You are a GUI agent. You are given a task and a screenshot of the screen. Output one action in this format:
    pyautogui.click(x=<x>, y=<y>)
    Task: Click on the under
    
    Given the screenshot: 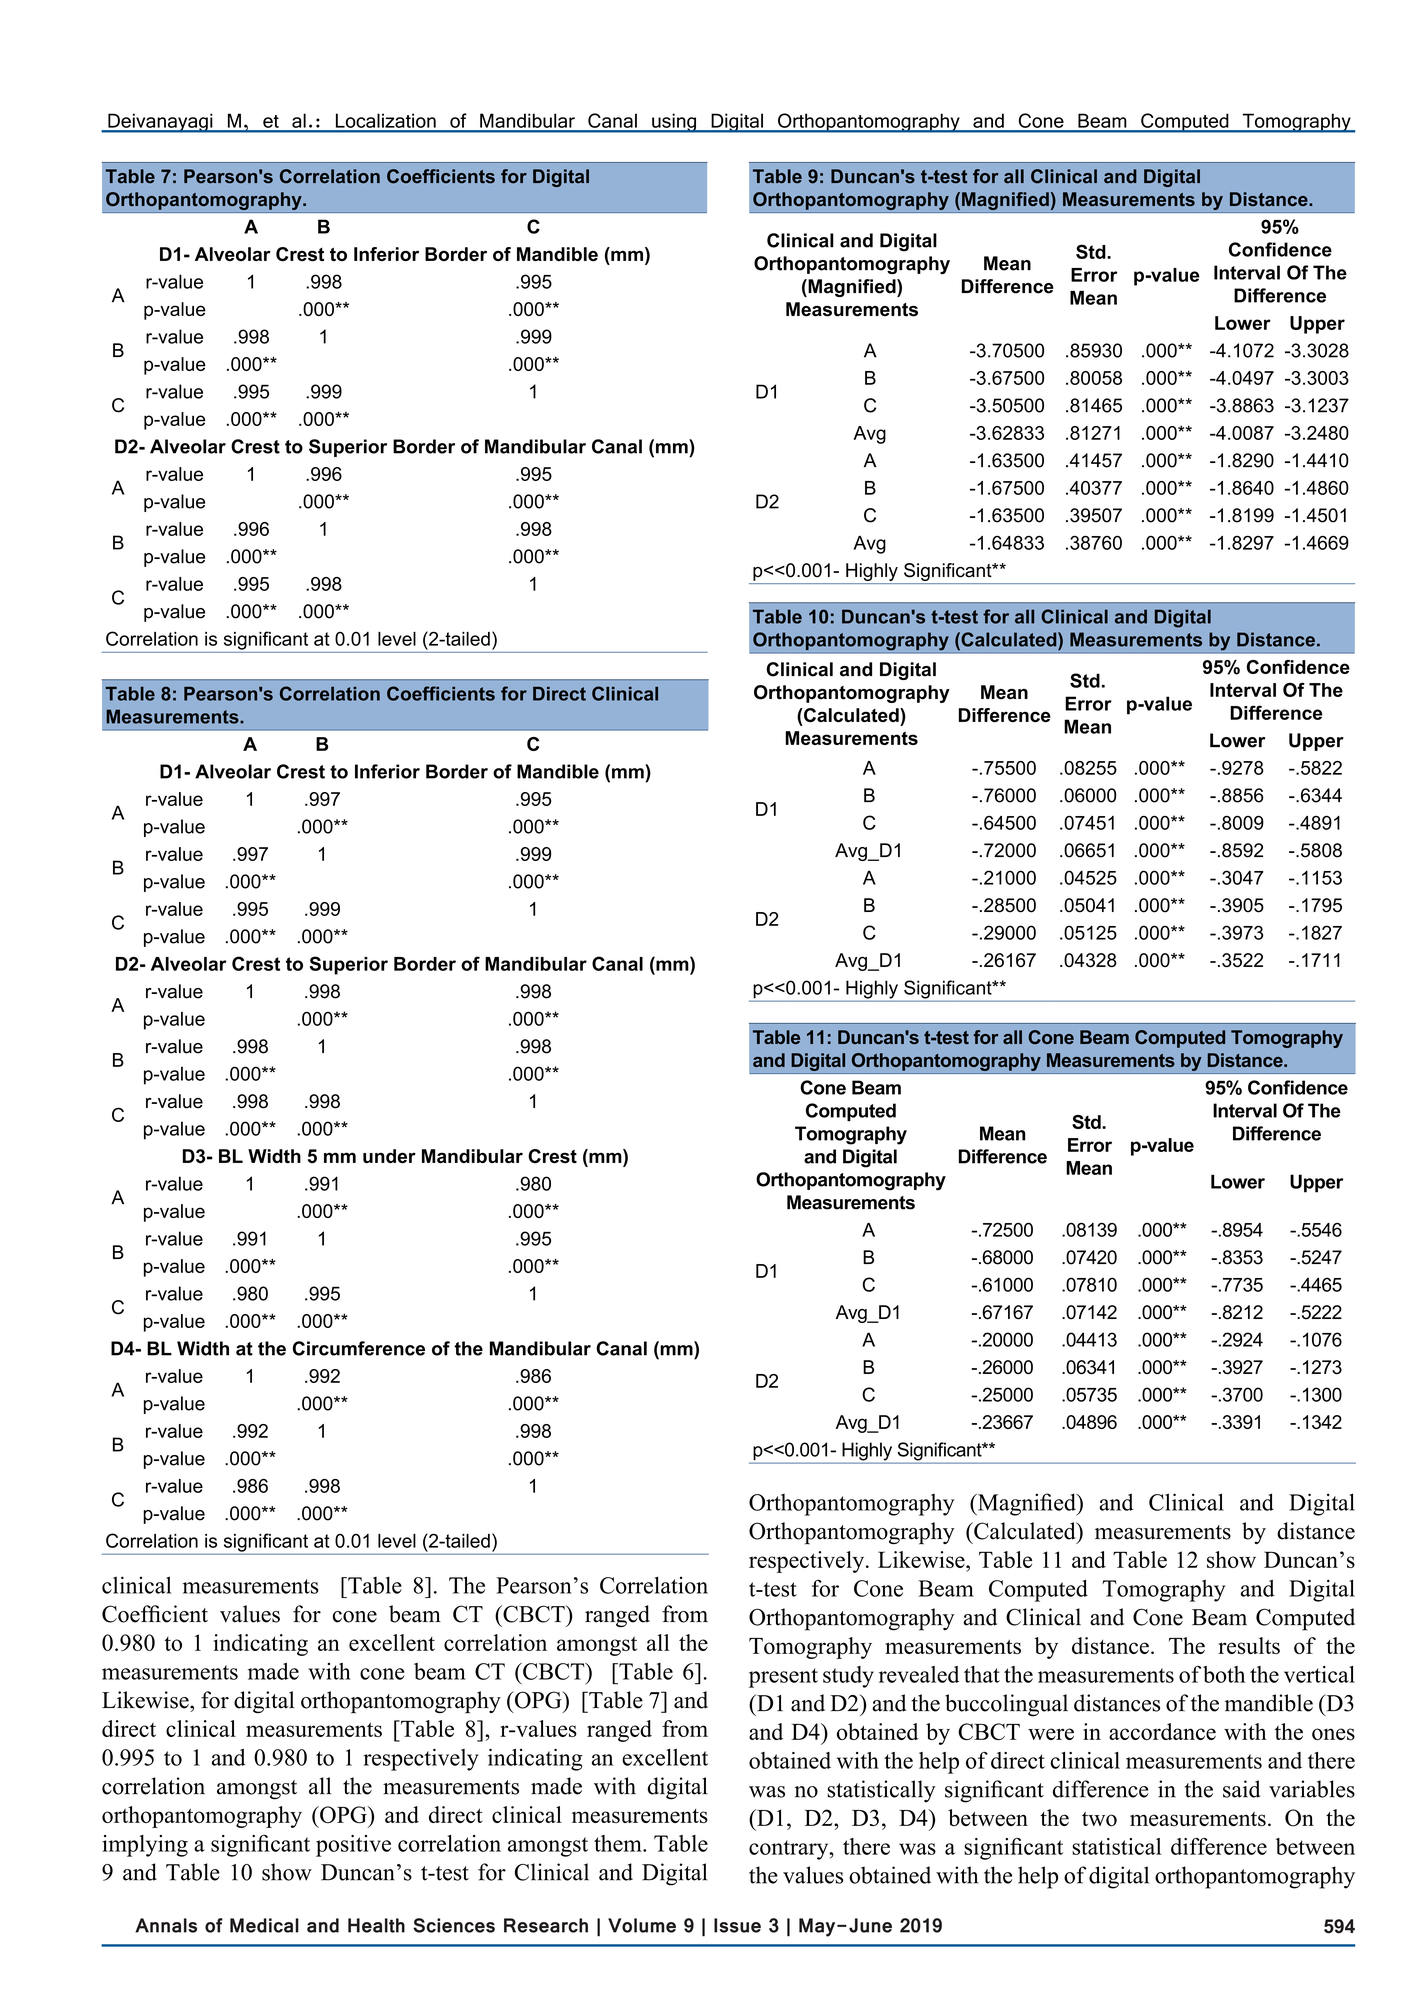 What is the action you would take?
    pyautogui.click(x=389, y=1156)
